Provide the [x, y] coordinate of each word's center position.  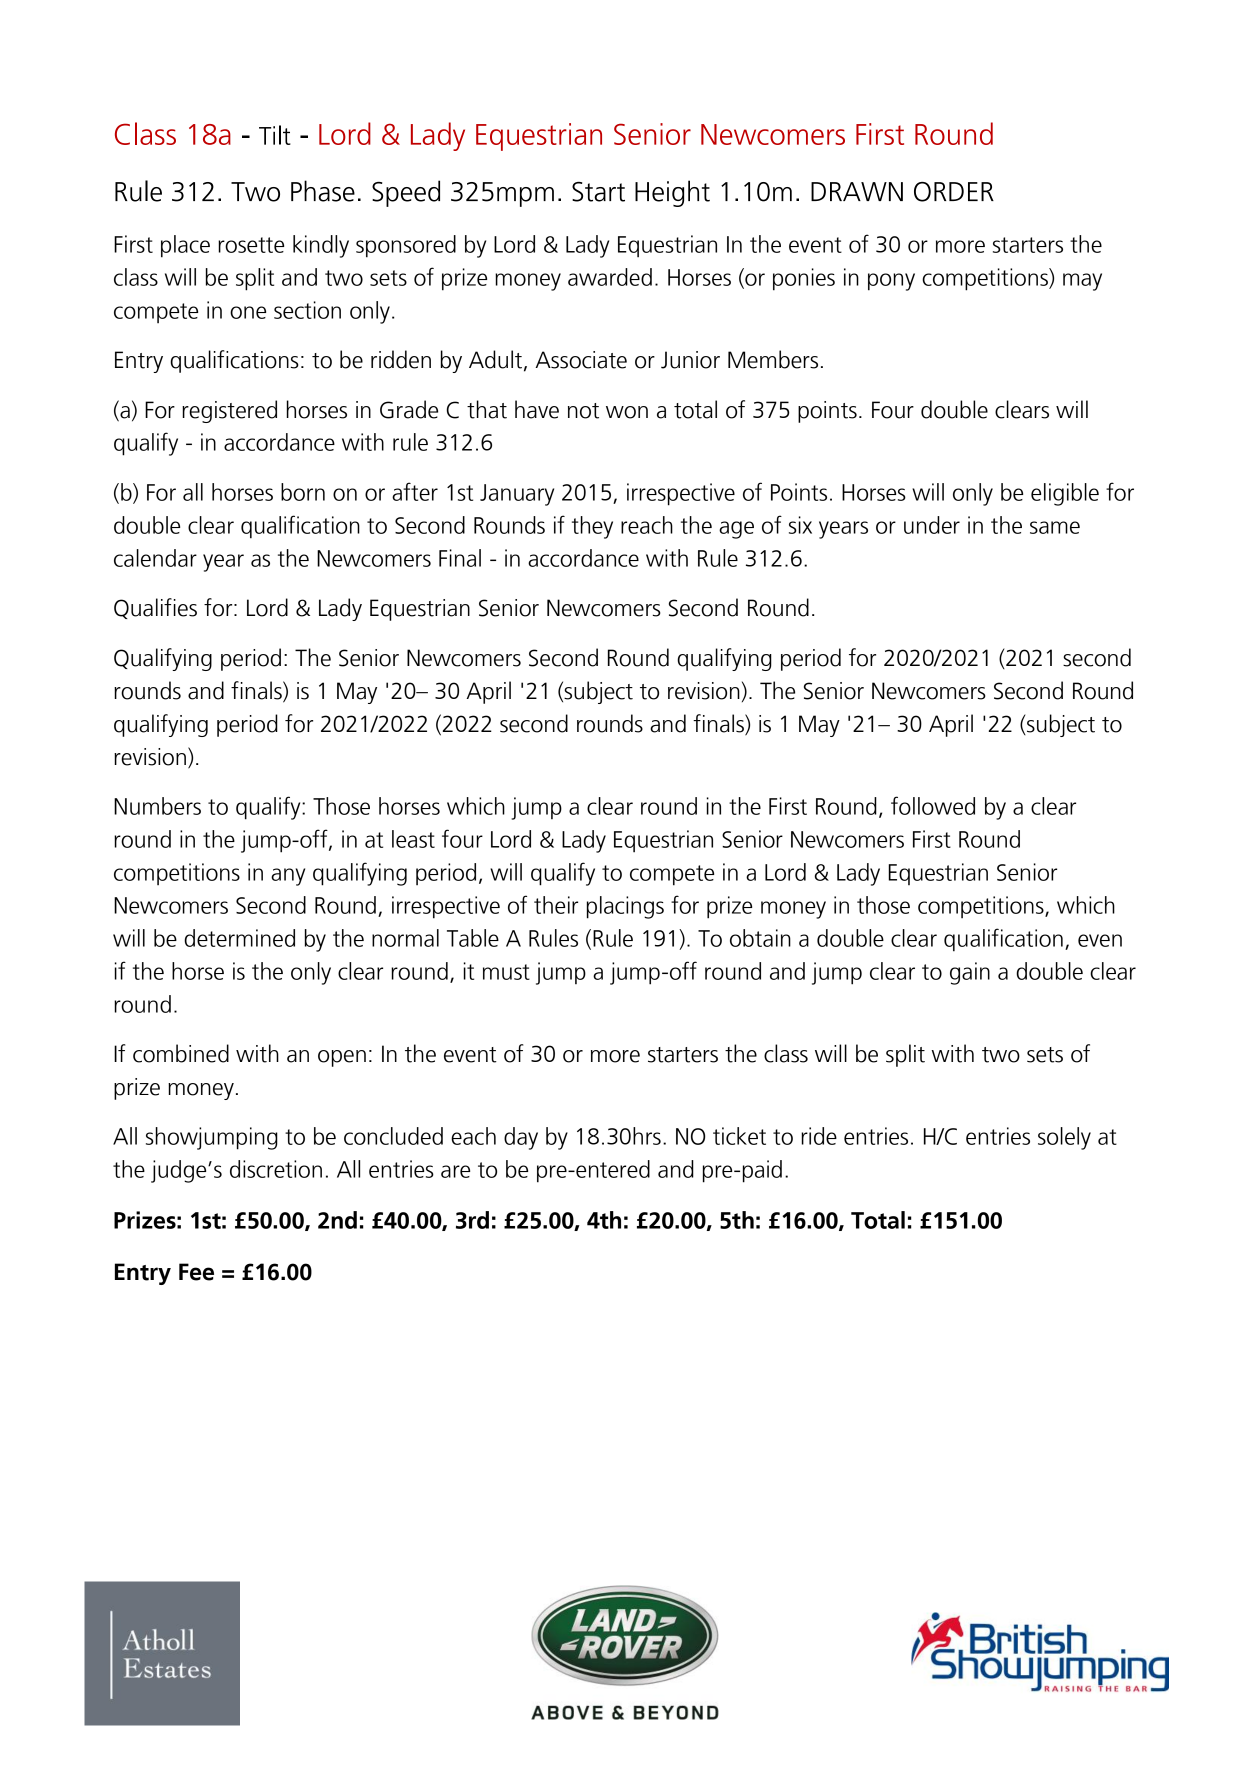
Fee [196, 1272]
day [521, 1138]
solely [1064, 1138]
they [592, 527]
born [303, 492]
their [556, 905]
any [288, 877]
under [932, 525]
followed [933, 805]
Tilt [275, 135]
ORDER [954, 192]
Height [672, 193]
